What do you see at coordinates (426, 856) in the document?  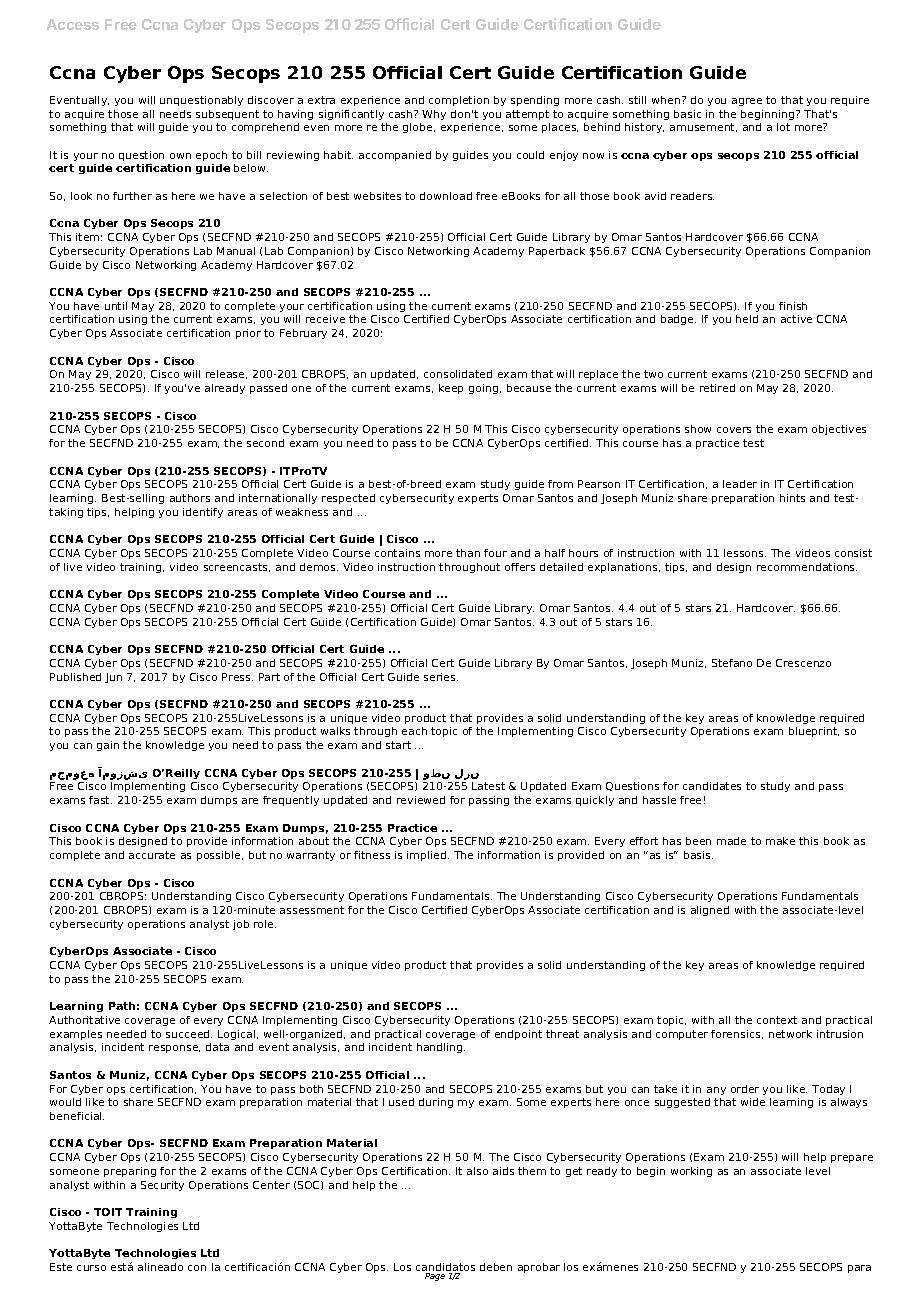 I see `implied` at bounding box center [426, 856].
